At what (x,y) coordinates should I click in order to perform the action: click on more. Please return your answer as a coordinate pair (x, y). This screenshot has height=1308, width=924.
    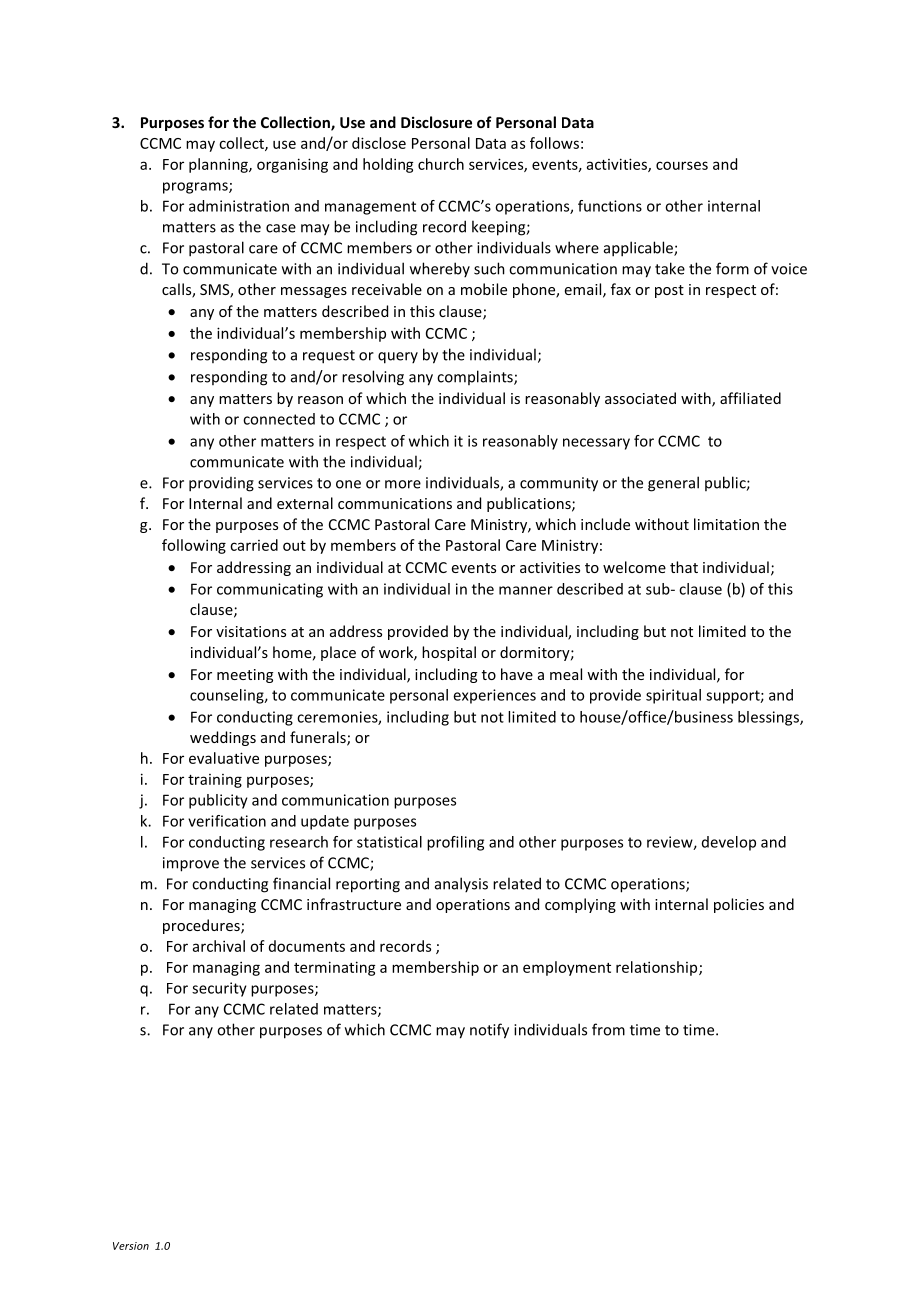
    Looking at the image, I should click on (403, 484).
